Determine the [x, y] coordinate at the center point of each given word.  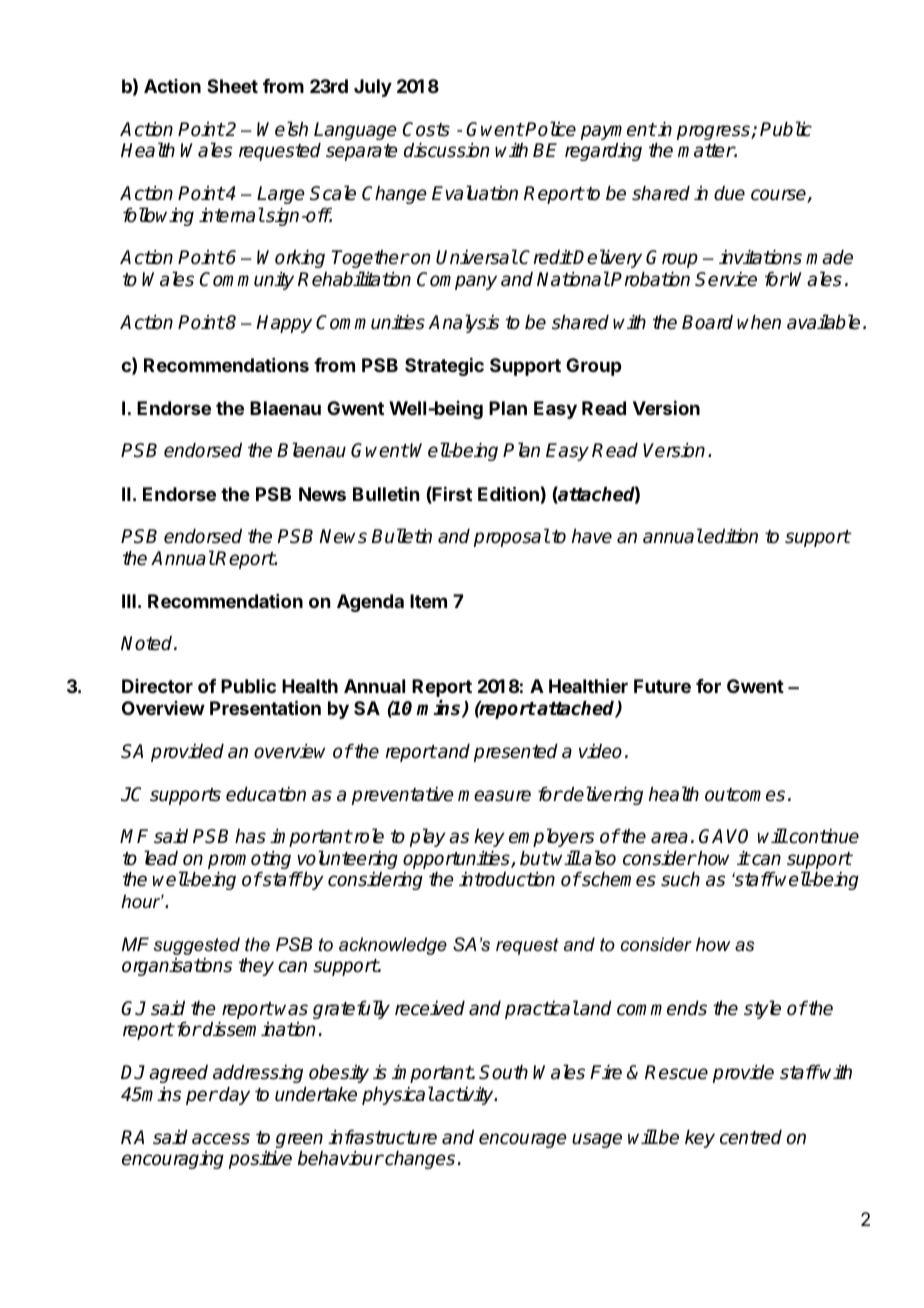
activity [464, 1096]
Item [428, 601]
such [680, 879]
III [129, 601]
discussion [446, 150]
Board [707, 322]
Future [662, 686]
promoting [249, 860]
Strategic [444, 367]
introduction [507, 879]
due [729, 193]
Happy [284, 324]
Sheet [232, 86]
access [221, 1139]
